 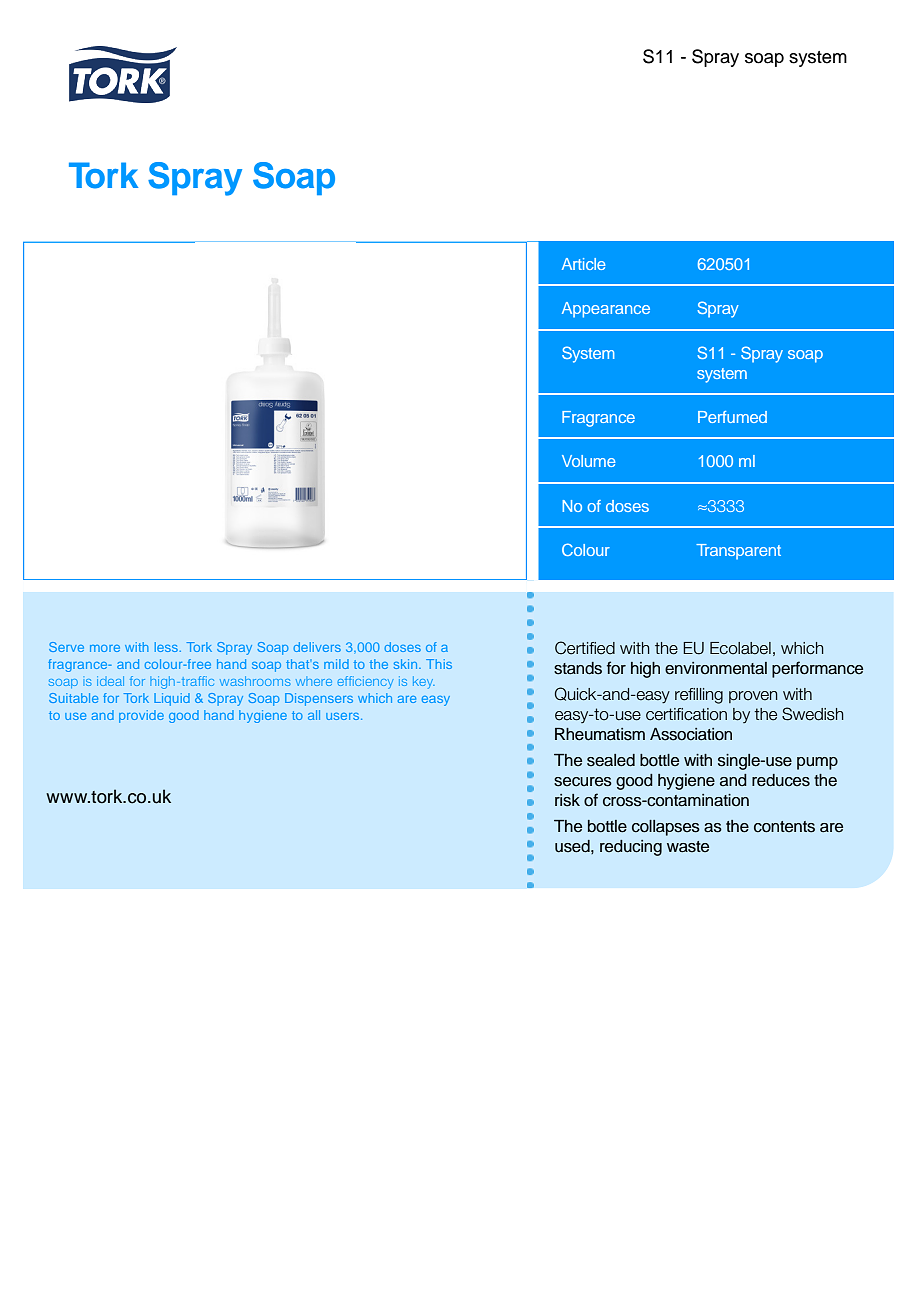 I want to click on users, so click(x=344, y=716).
